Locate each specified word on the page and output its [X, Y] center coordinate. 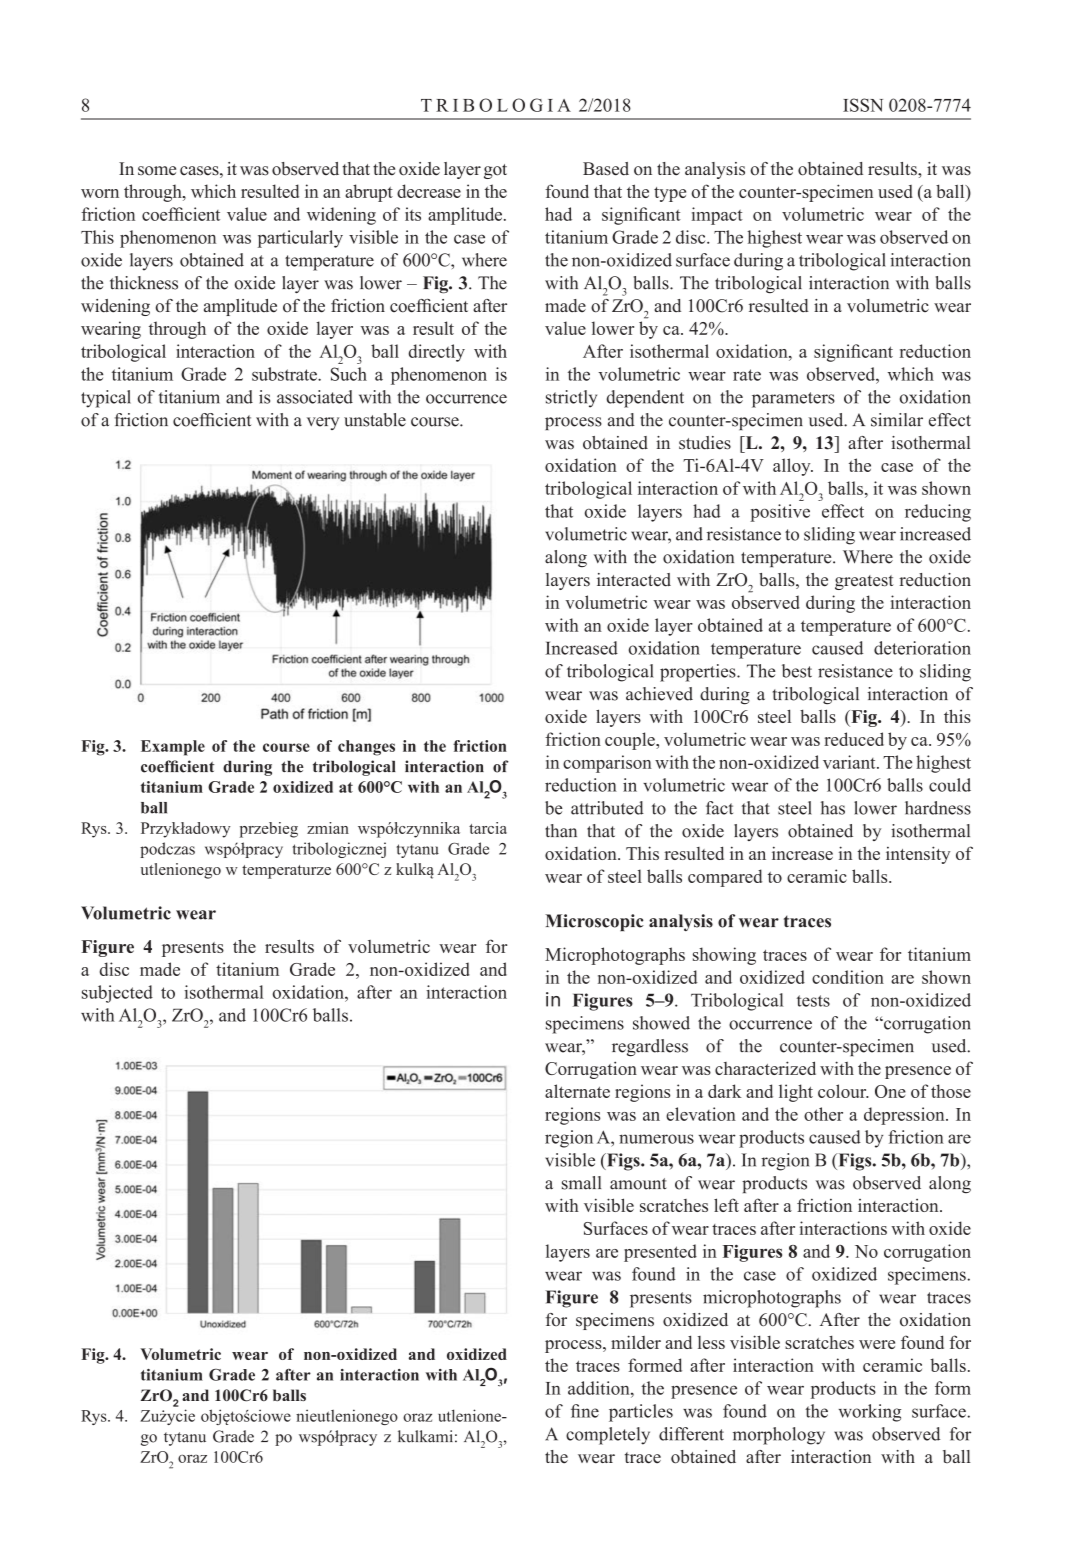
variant [850, 762]
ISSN [863, 105]
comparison [607, 764]
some [157, 171]
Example [173, 748]
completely [608, 1436]
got [495, 171]
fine [585, 1411]
